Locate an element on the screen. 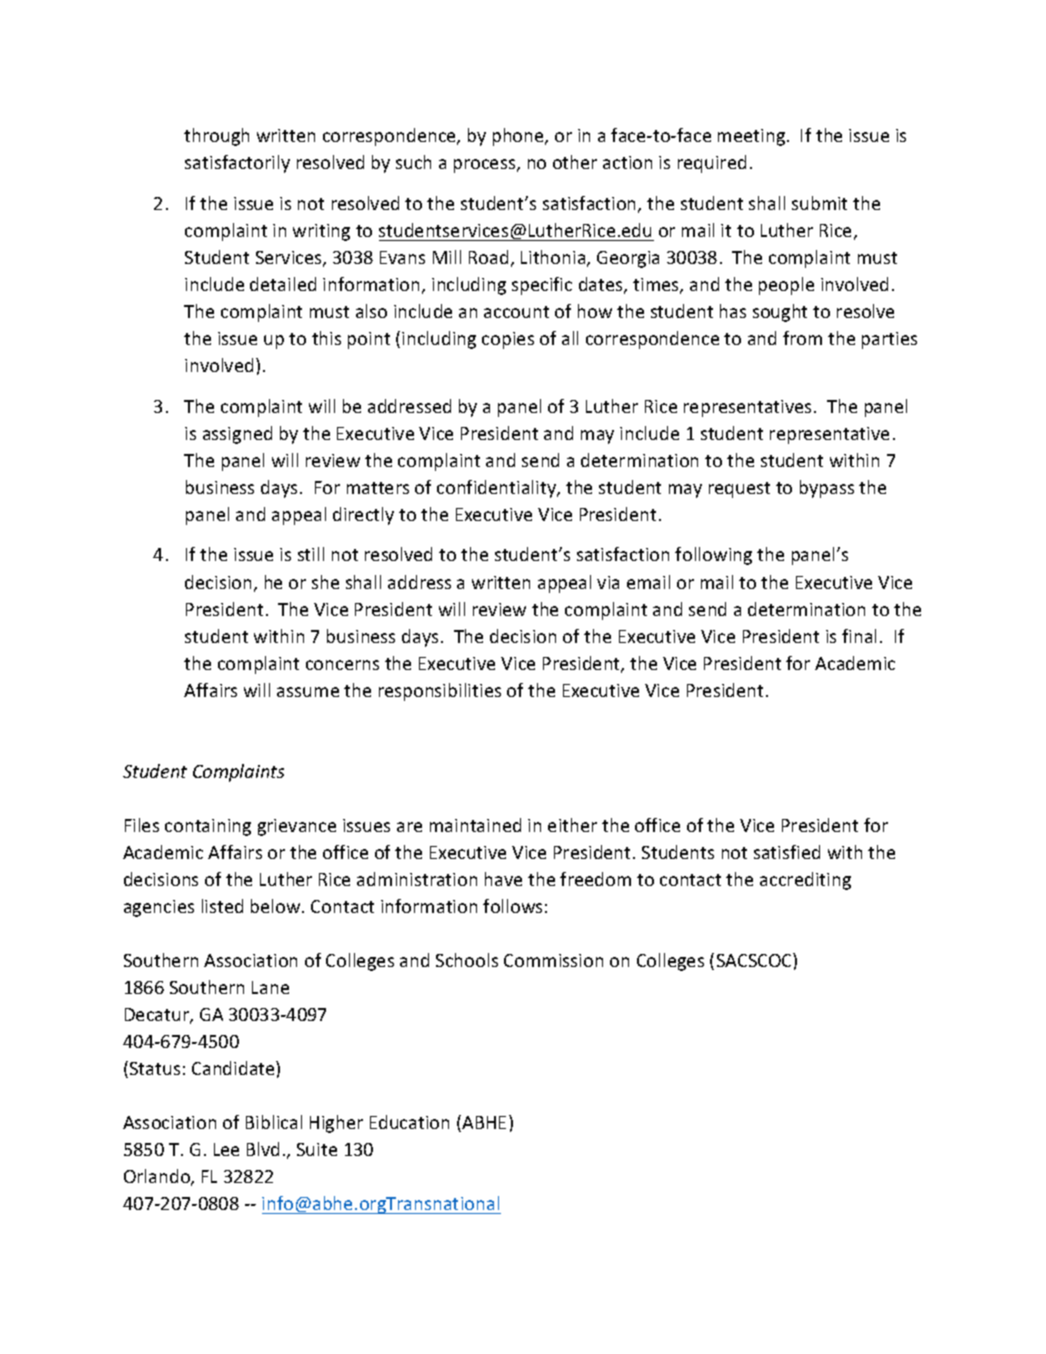  Biblical is located at coordinates (274, 1122).
